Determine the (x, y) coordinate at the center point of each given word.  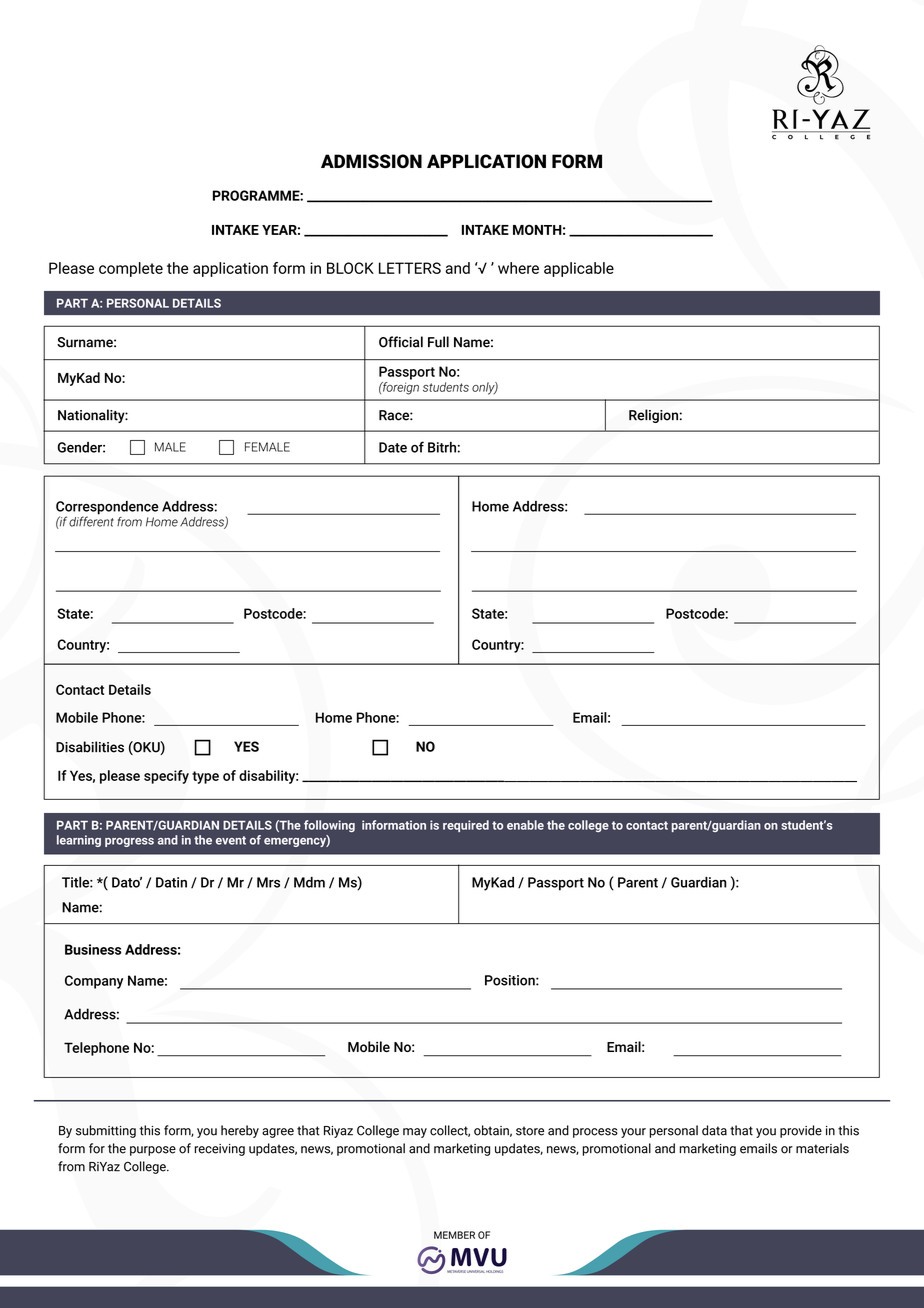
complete (131, 269)
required (466, 826)
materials (822, 1148)
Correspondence (107, 509)
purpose (153, 1151)
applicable (579, 269)
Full (438, 342)
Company (94, 982)
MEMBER (454, 1235)
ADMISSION (371, 161)
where (518, 268)
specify (166, 777)
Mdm (309, 882)
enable (525, 825)
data (714, 1130)
